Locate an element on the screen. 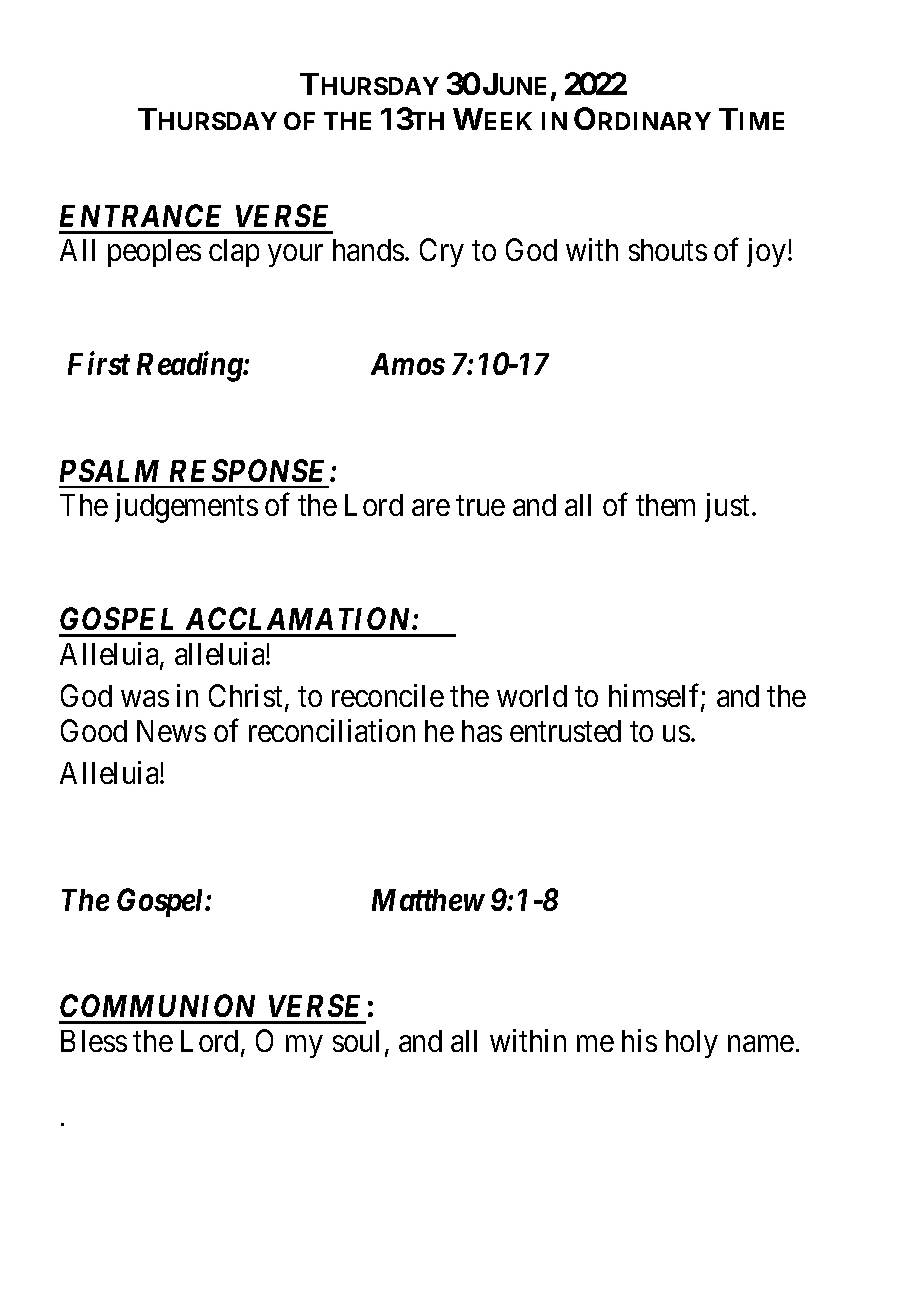 Image resolution: width=924 pixels, height=1311 pixels. holy is located at coordinates (692, 1044).
